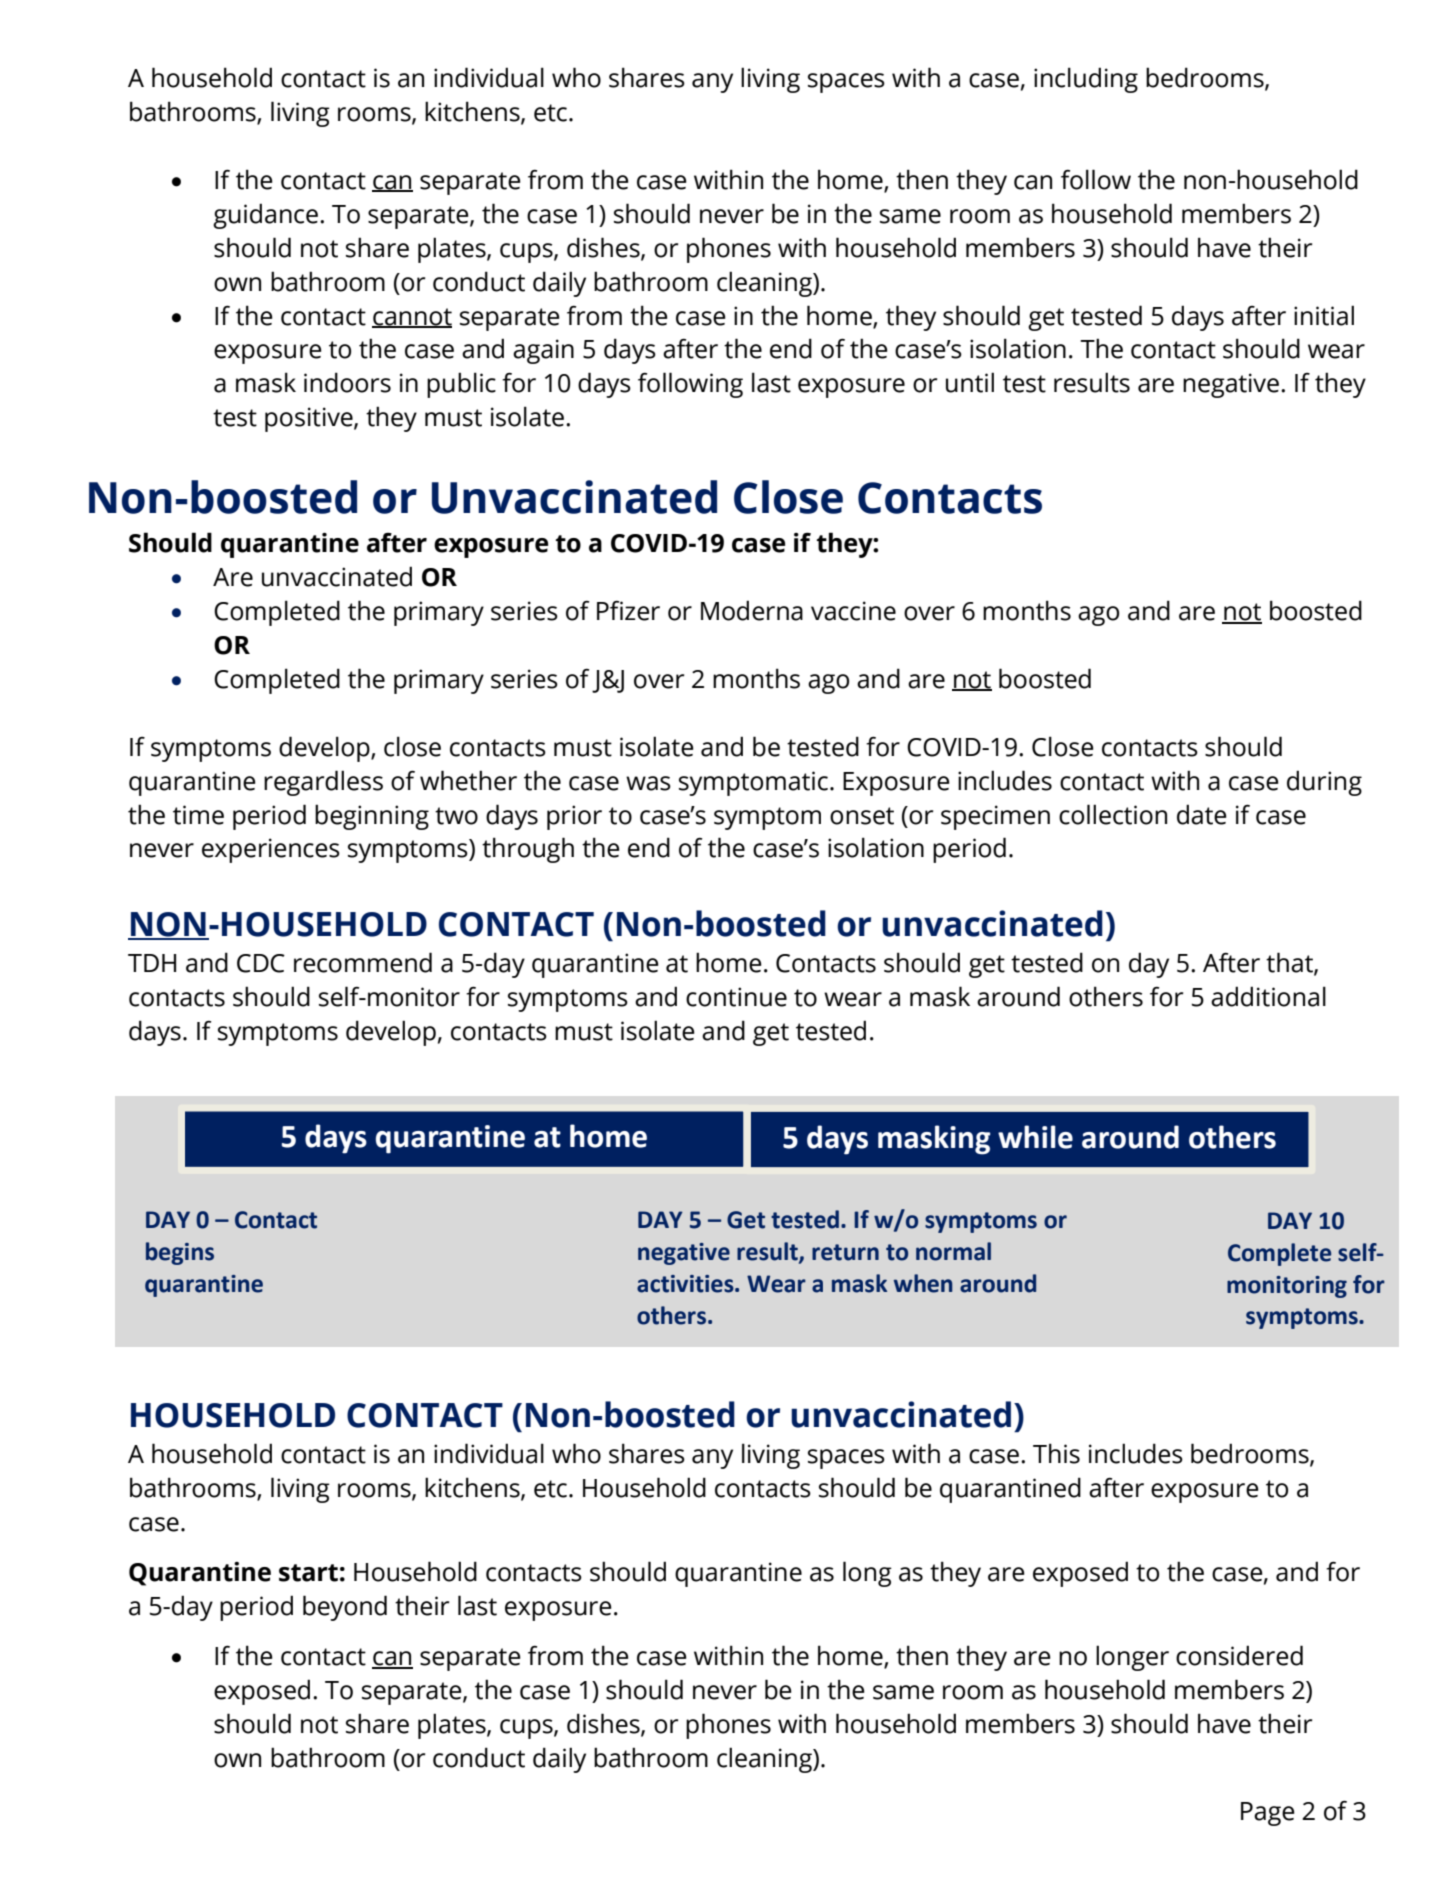 The height and width of the page is (1879, 1452). I want to click on initial, so click(1324, 315).
